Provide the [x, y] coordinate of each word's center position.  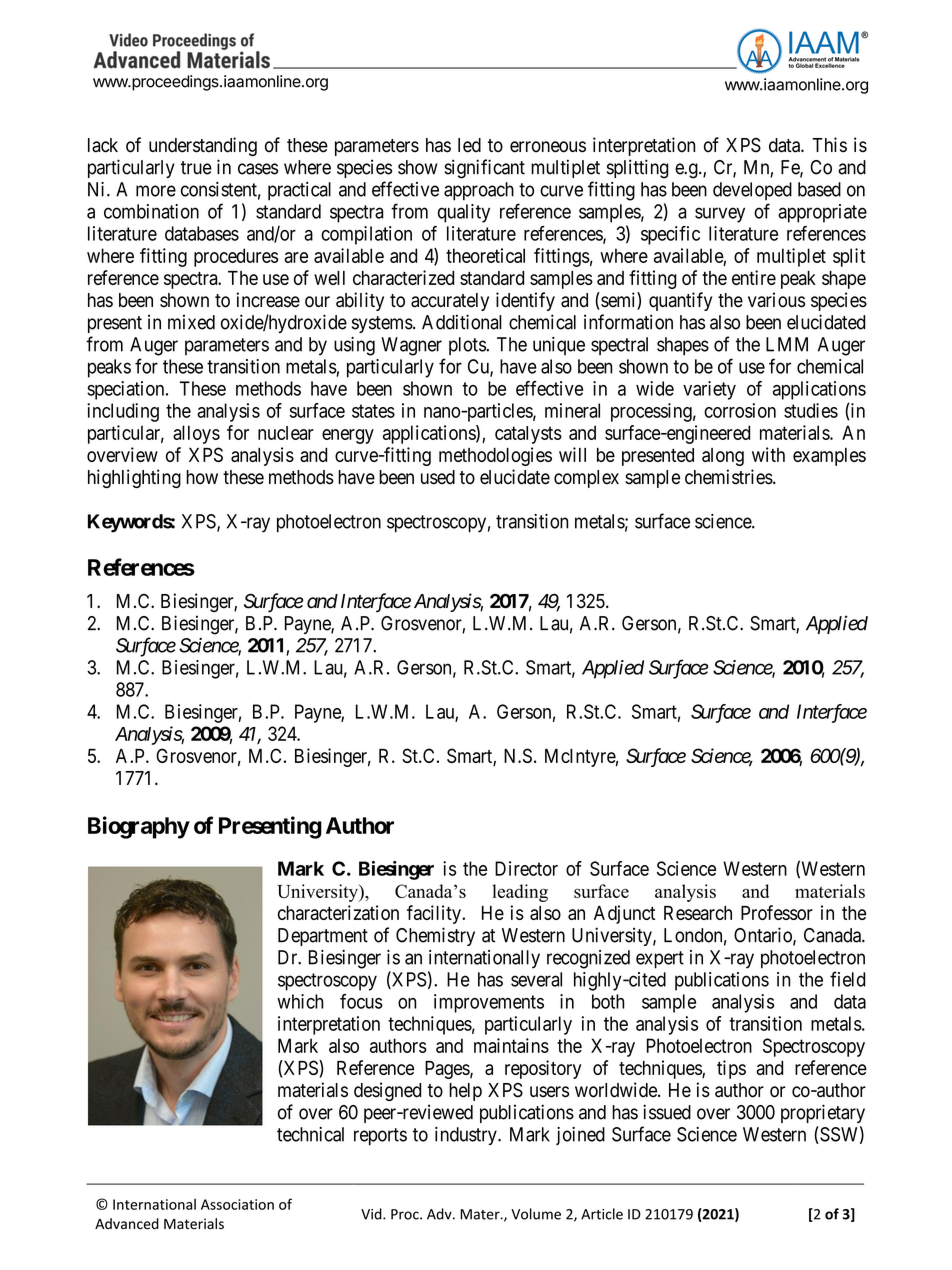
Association [237, 1204]
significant [484, 169]
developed [752, 191]
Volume [536, 1214]
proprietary [823, 1113]
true [196, 168]
